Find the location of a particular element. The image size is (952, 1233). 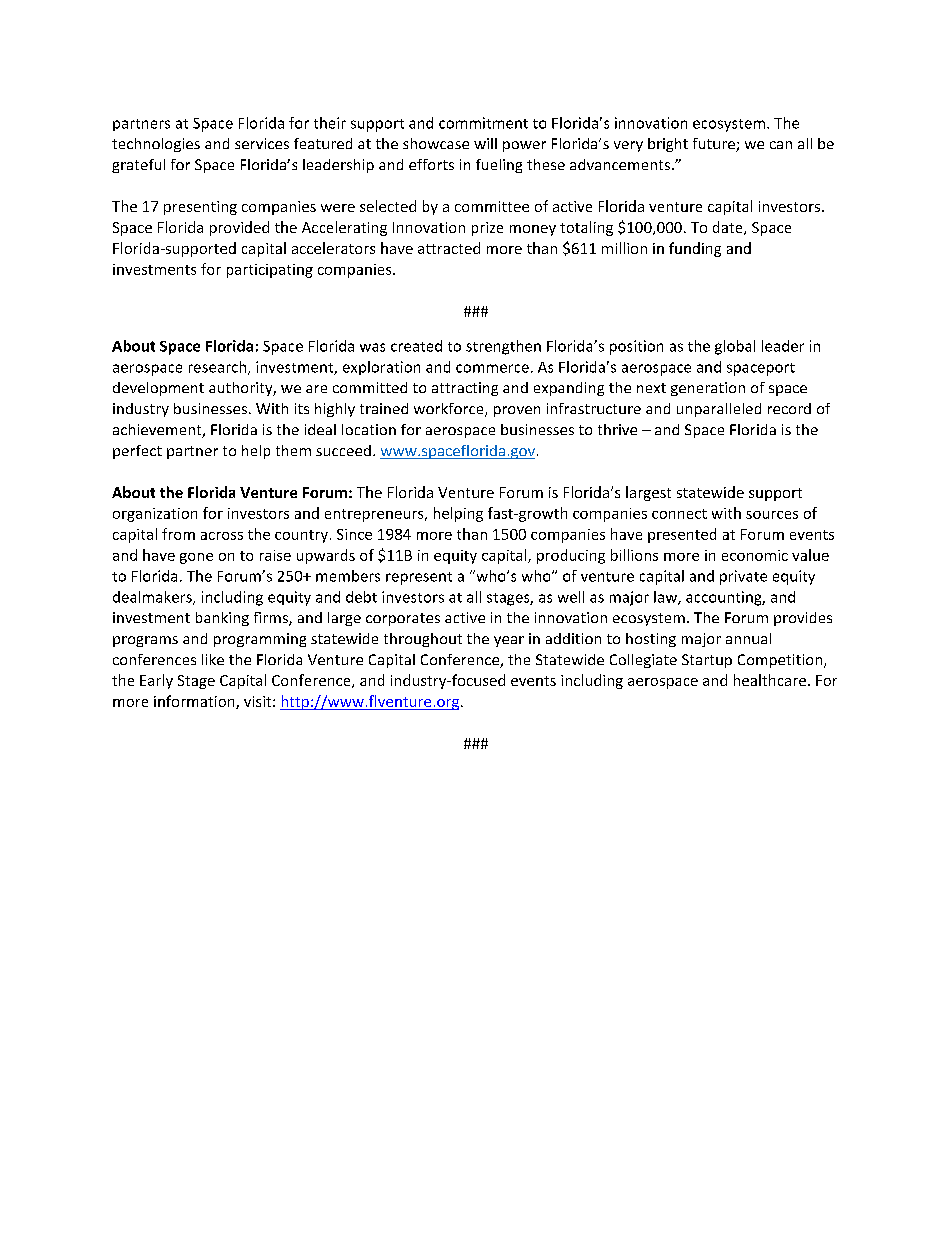

sources is located at coordinates (772, 515).
